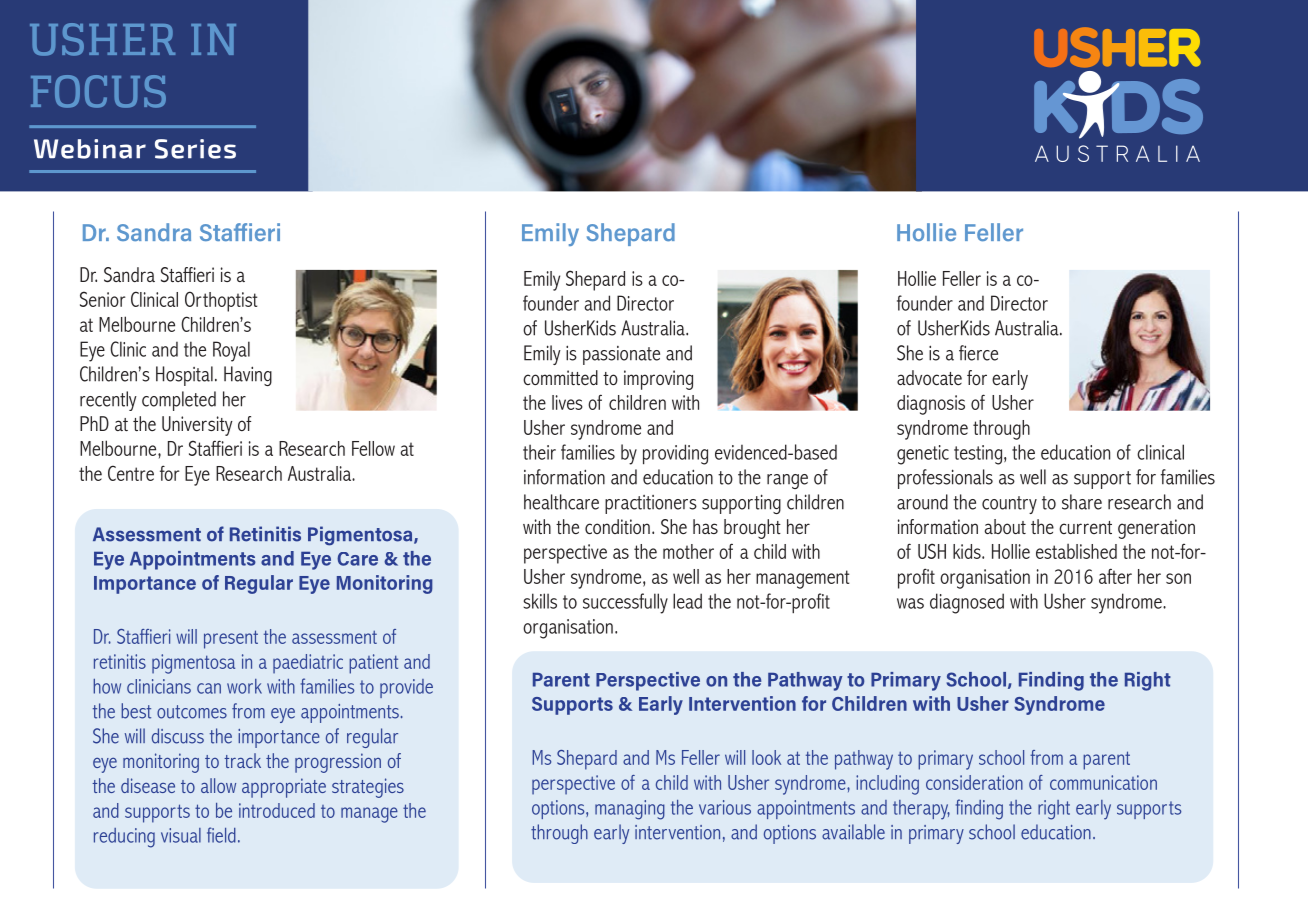  I want to click on fierce, so click(978, 353).
